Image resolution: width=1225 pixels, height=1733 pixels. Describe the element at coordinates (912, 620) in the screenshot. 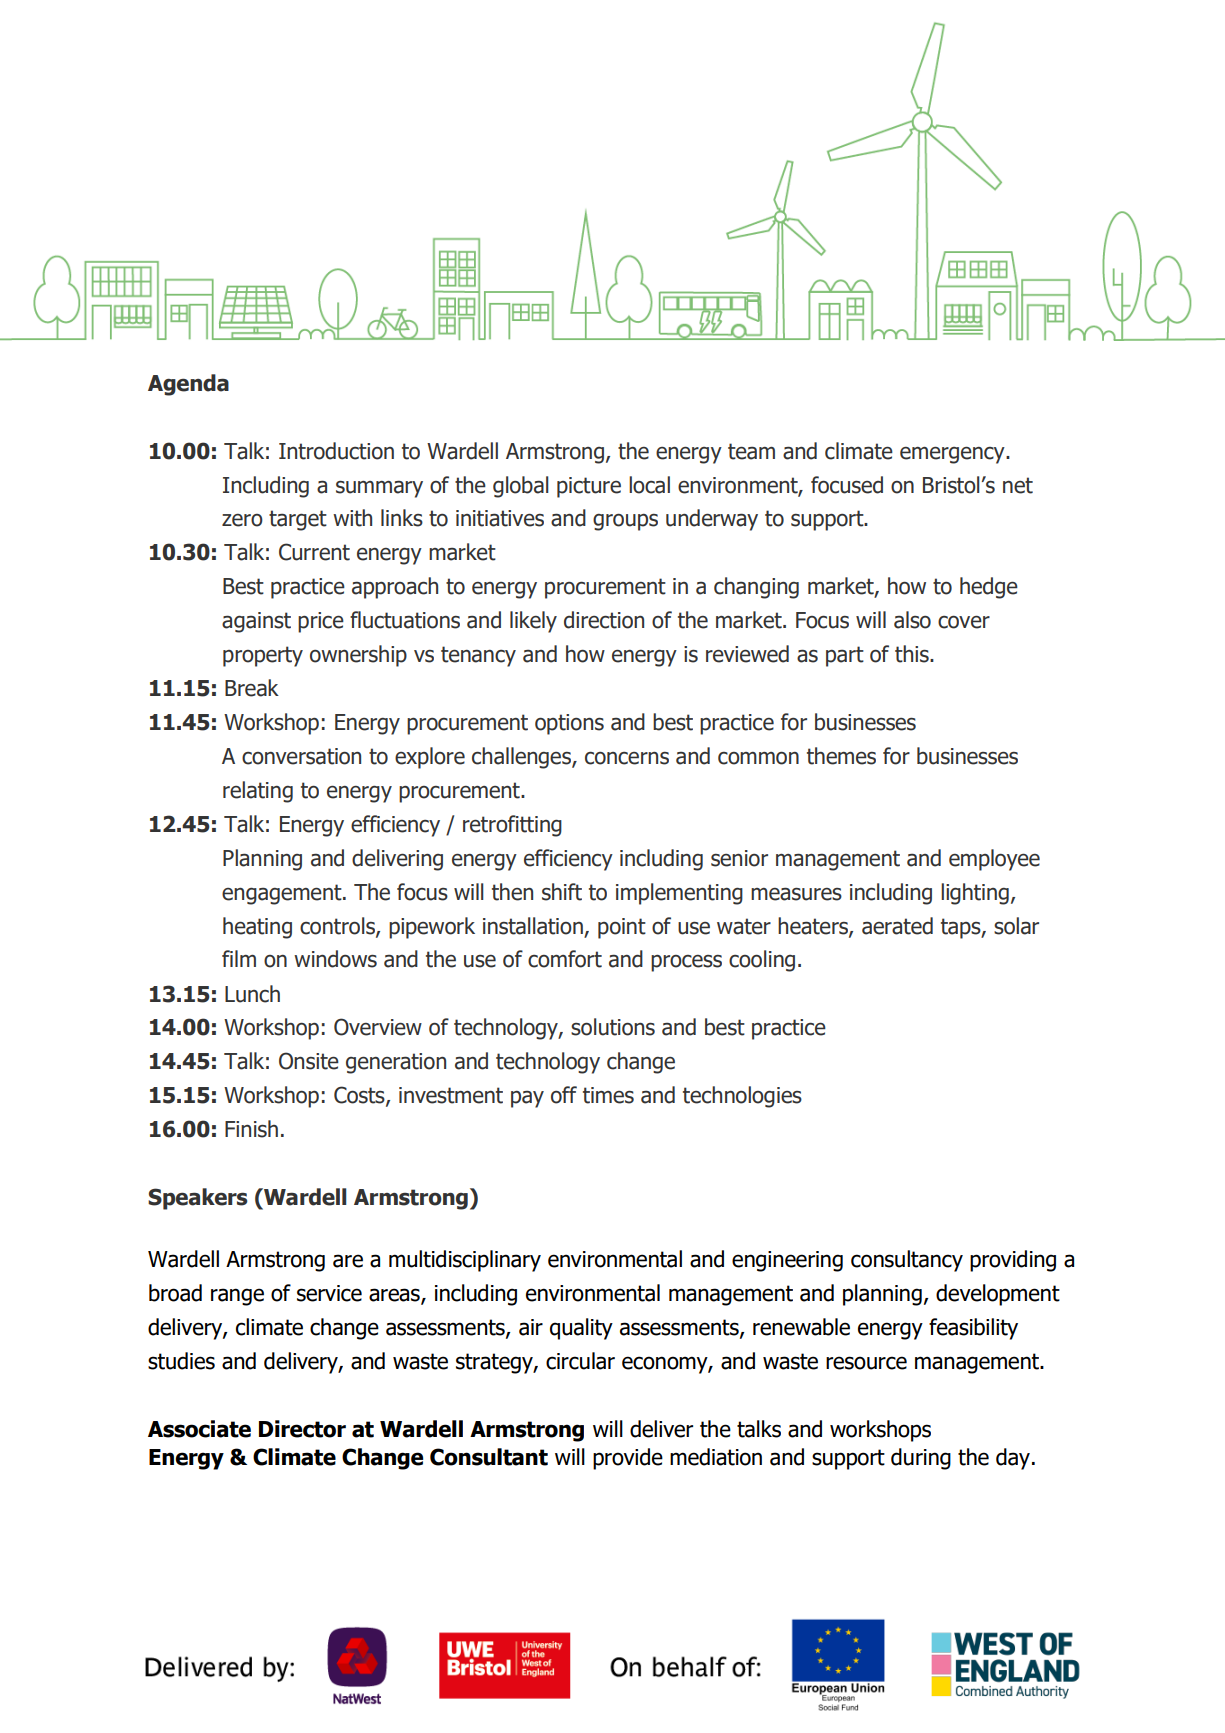

I see `also` at that location.
